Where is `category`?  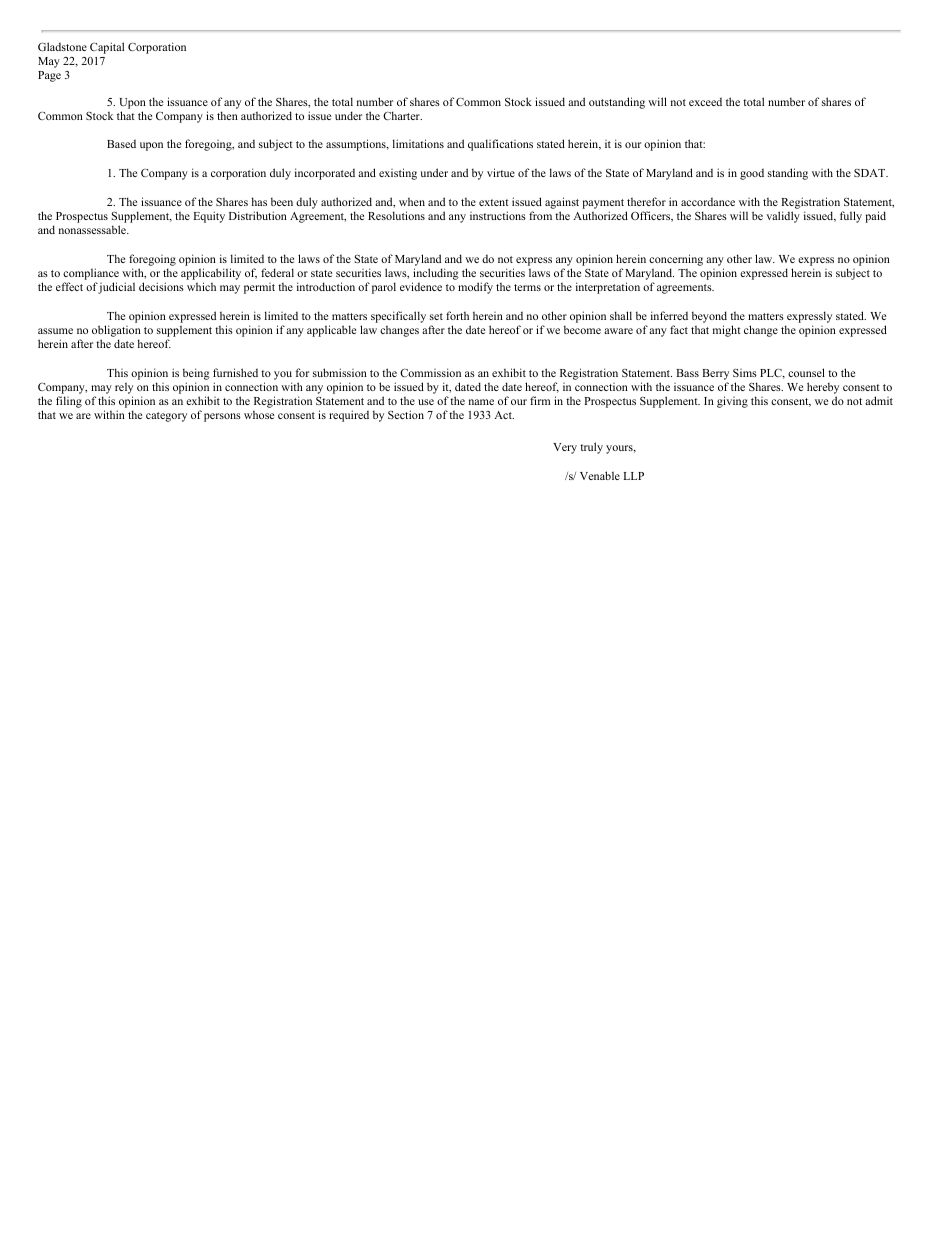 category is located at coordinates (166, 417).
